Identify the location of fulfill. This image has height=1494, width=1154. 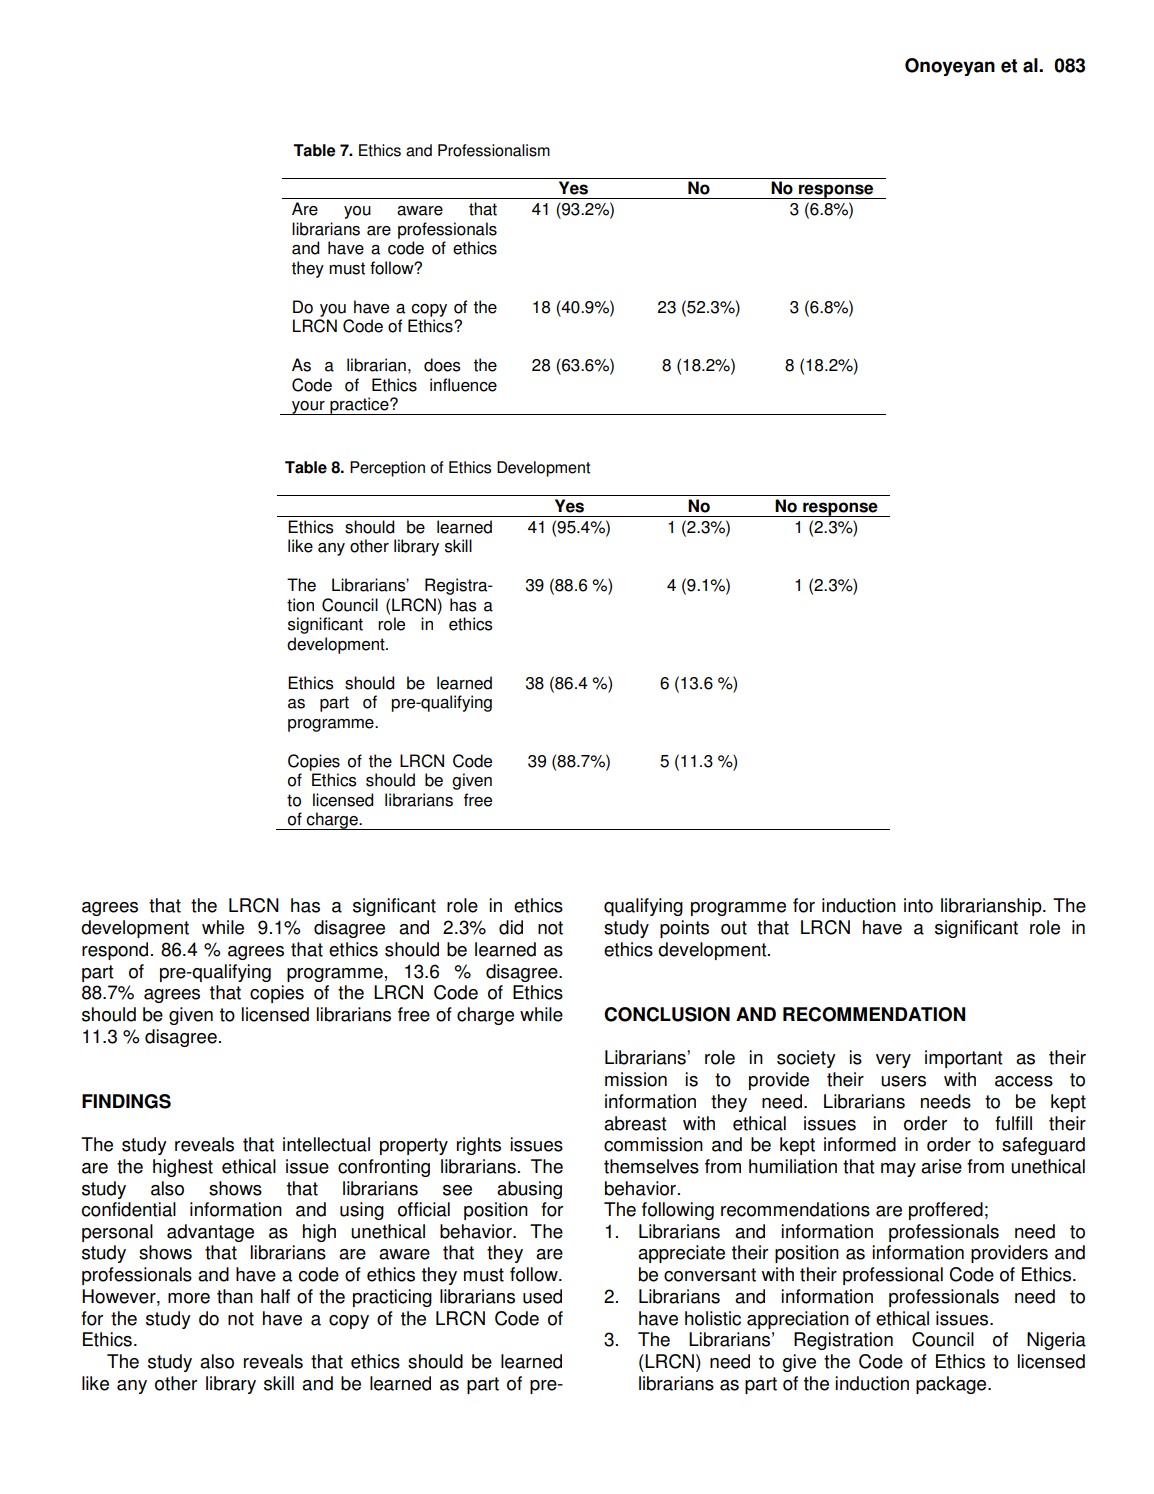
(1013, 1123).
